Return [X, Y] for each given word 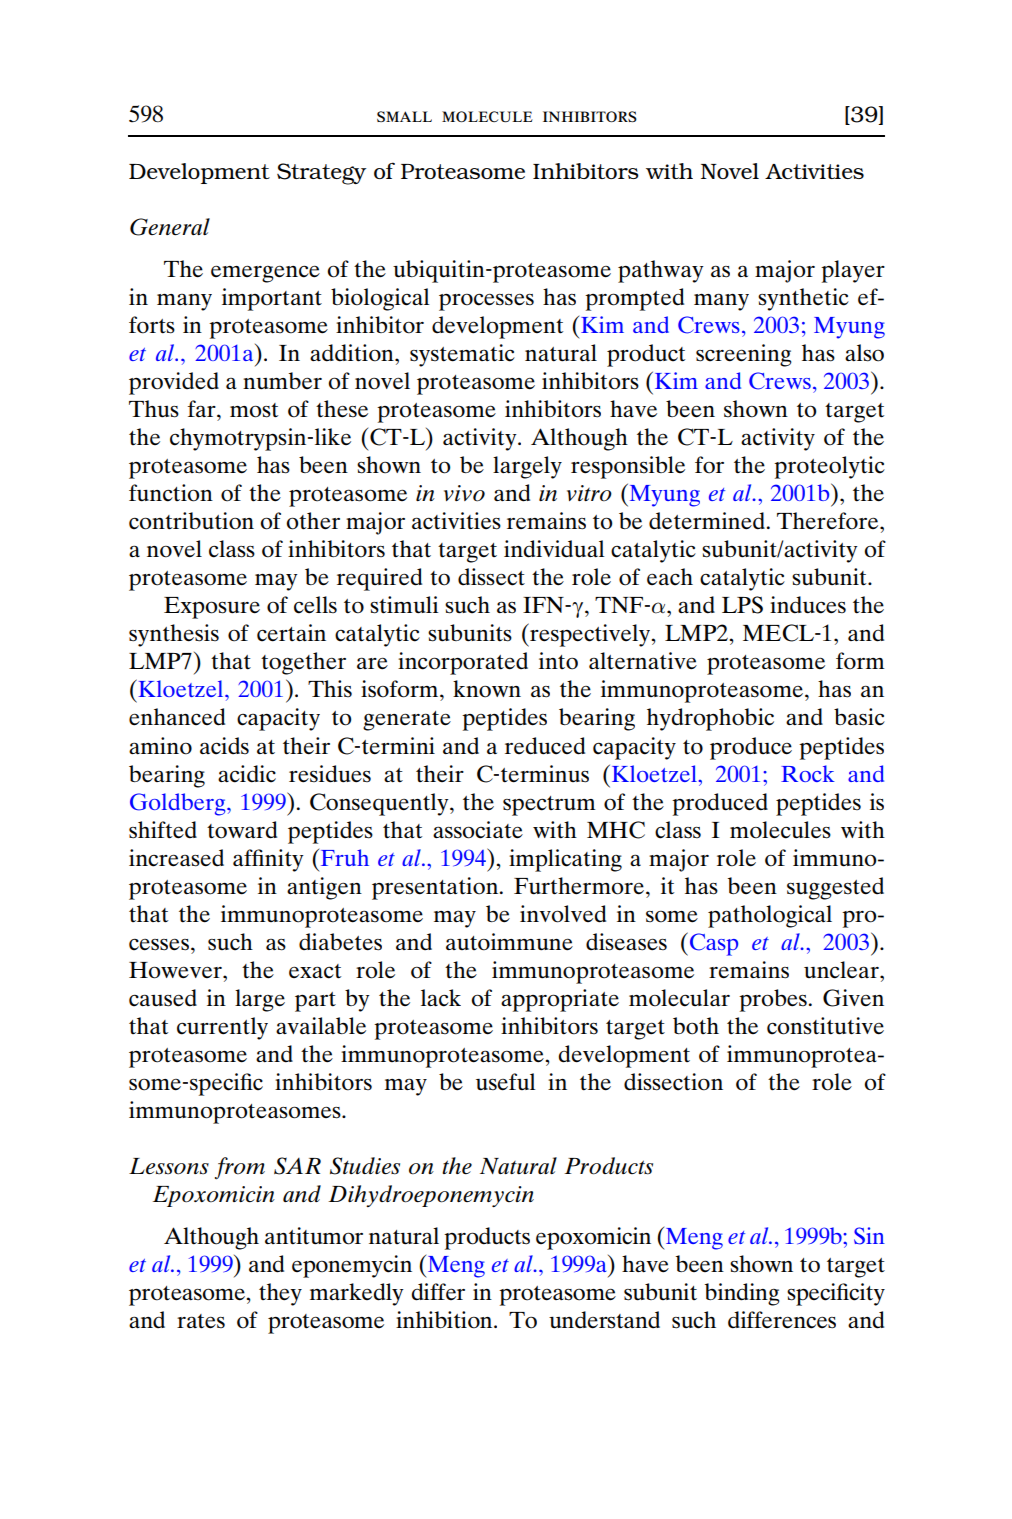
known [487, 689]
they [280, 1294]
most [254, 410]
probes [773, 1000]
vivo [464, 493]
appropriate [560, 1000]
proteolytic [829, 467]
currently [222, 1028]
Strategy [321, 174]
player [853, 271]
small [404, 116]
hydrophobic [710, 719]
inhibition [445, 1320]
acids [224, 746]
